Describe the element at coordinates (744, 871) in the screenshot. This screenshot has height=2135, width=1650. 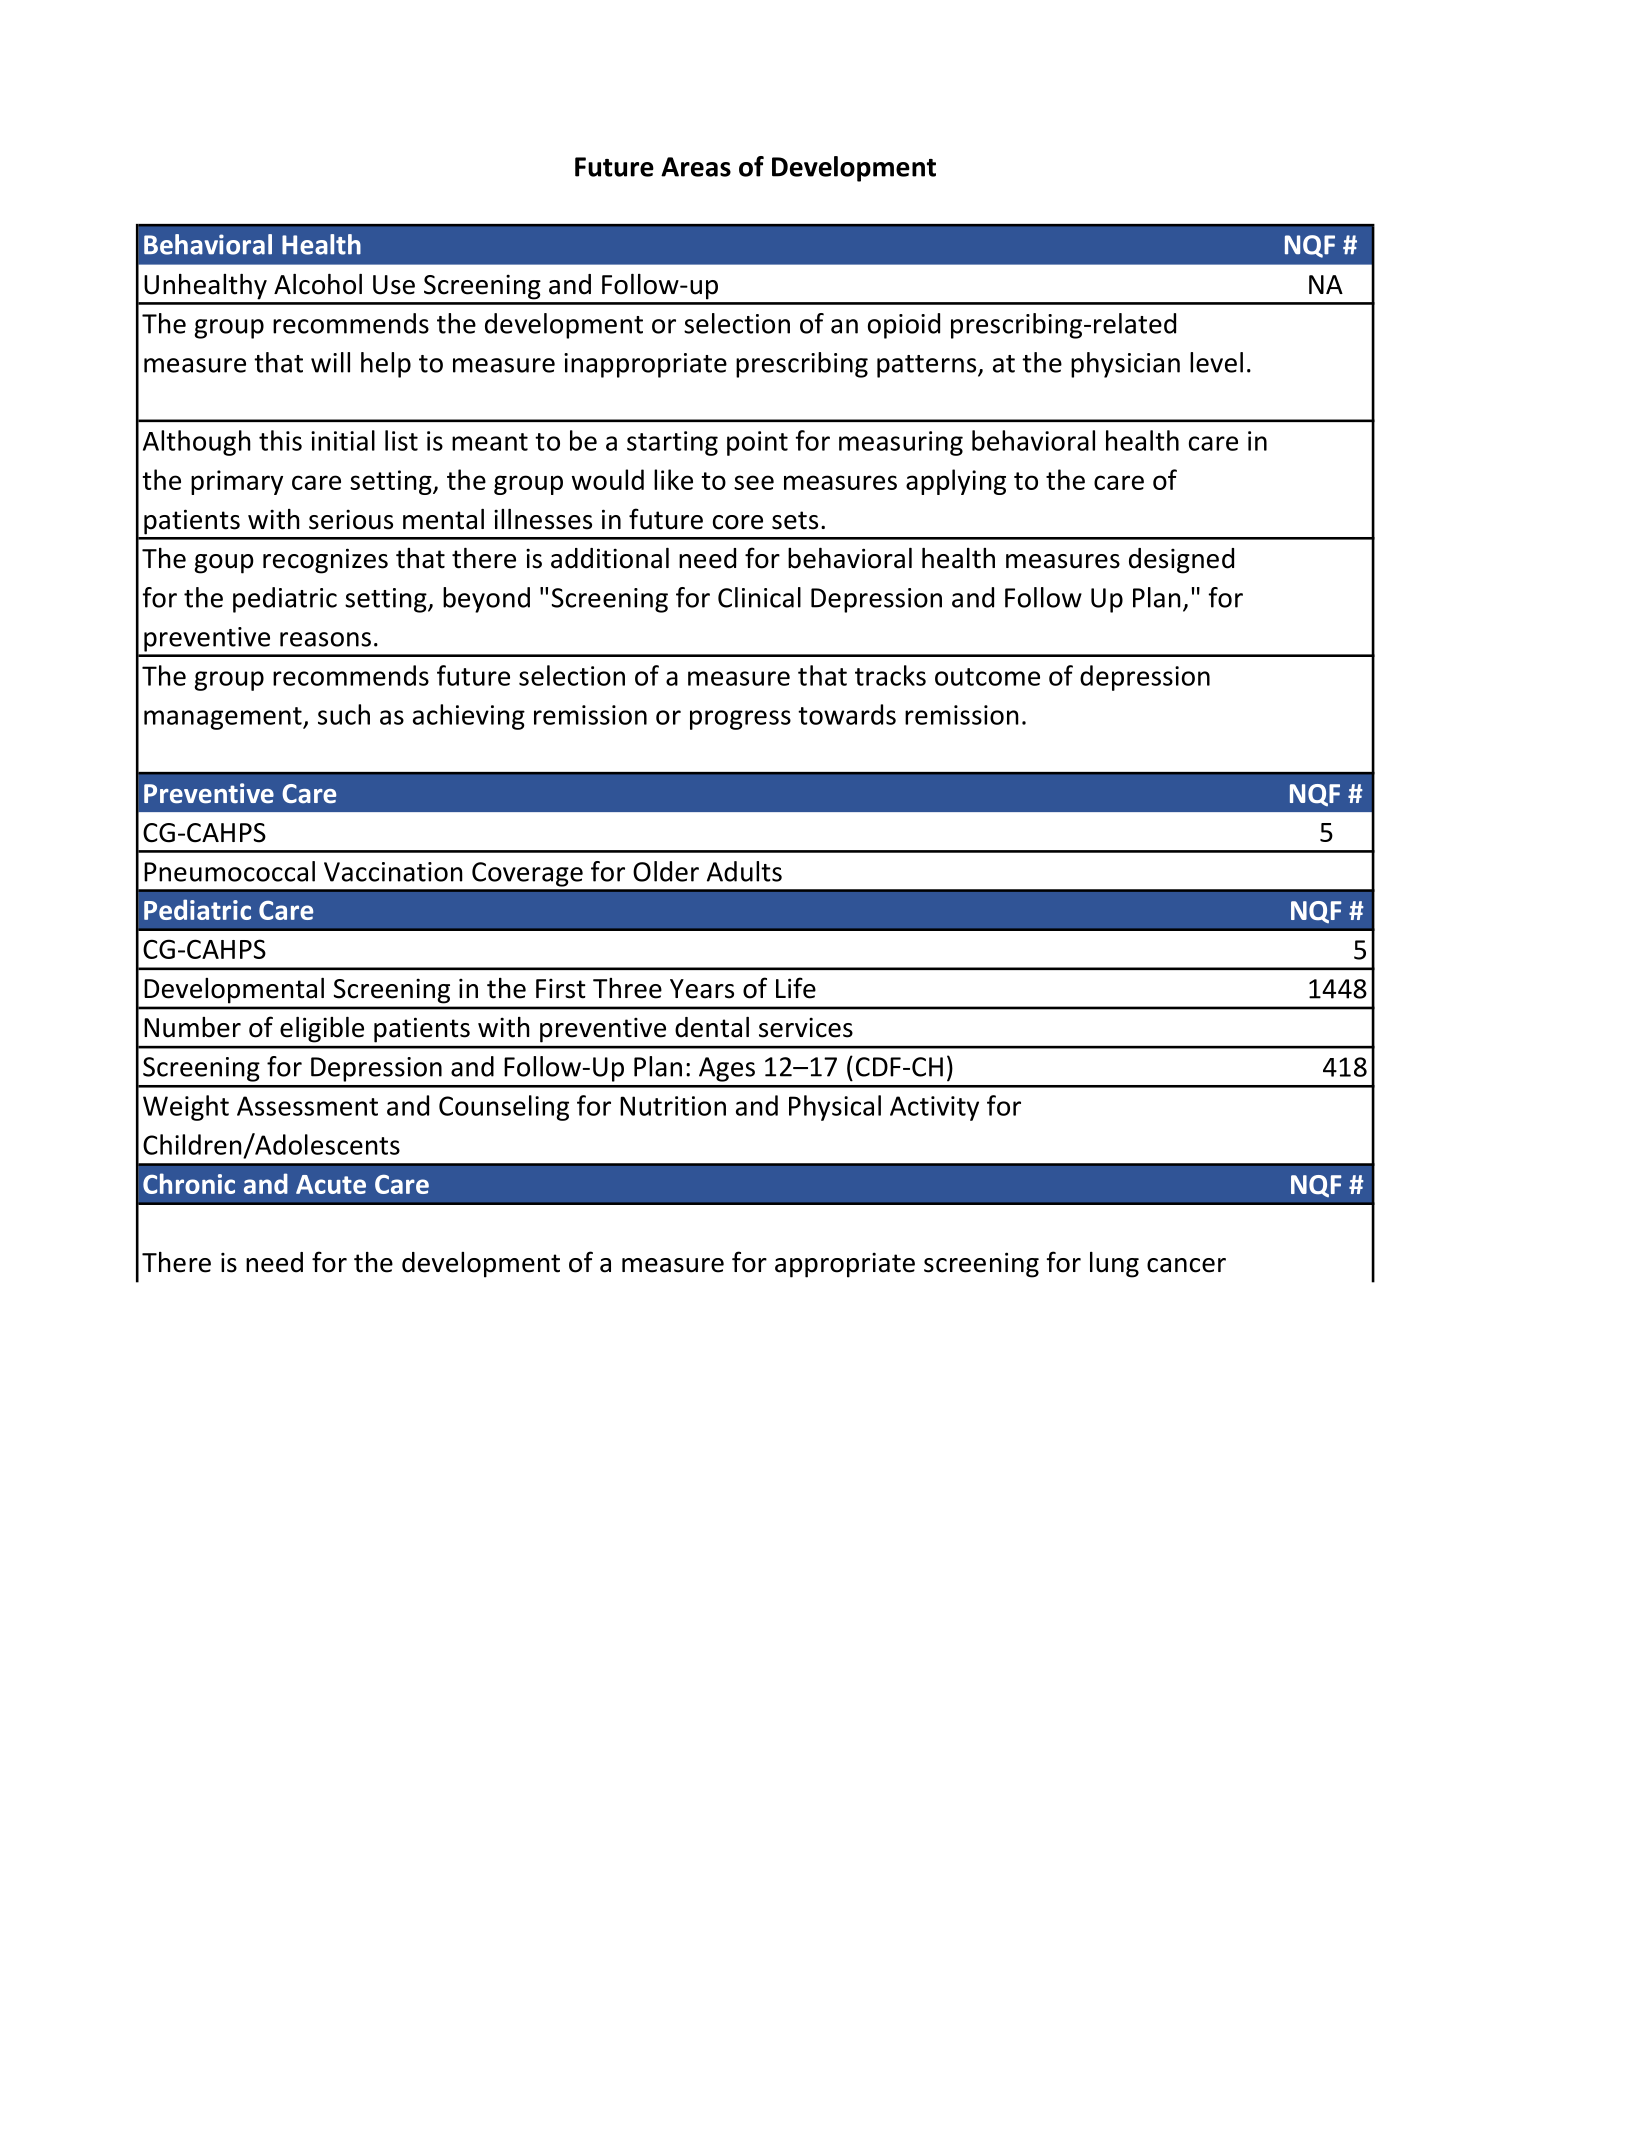
I see `Adults` at that location.
